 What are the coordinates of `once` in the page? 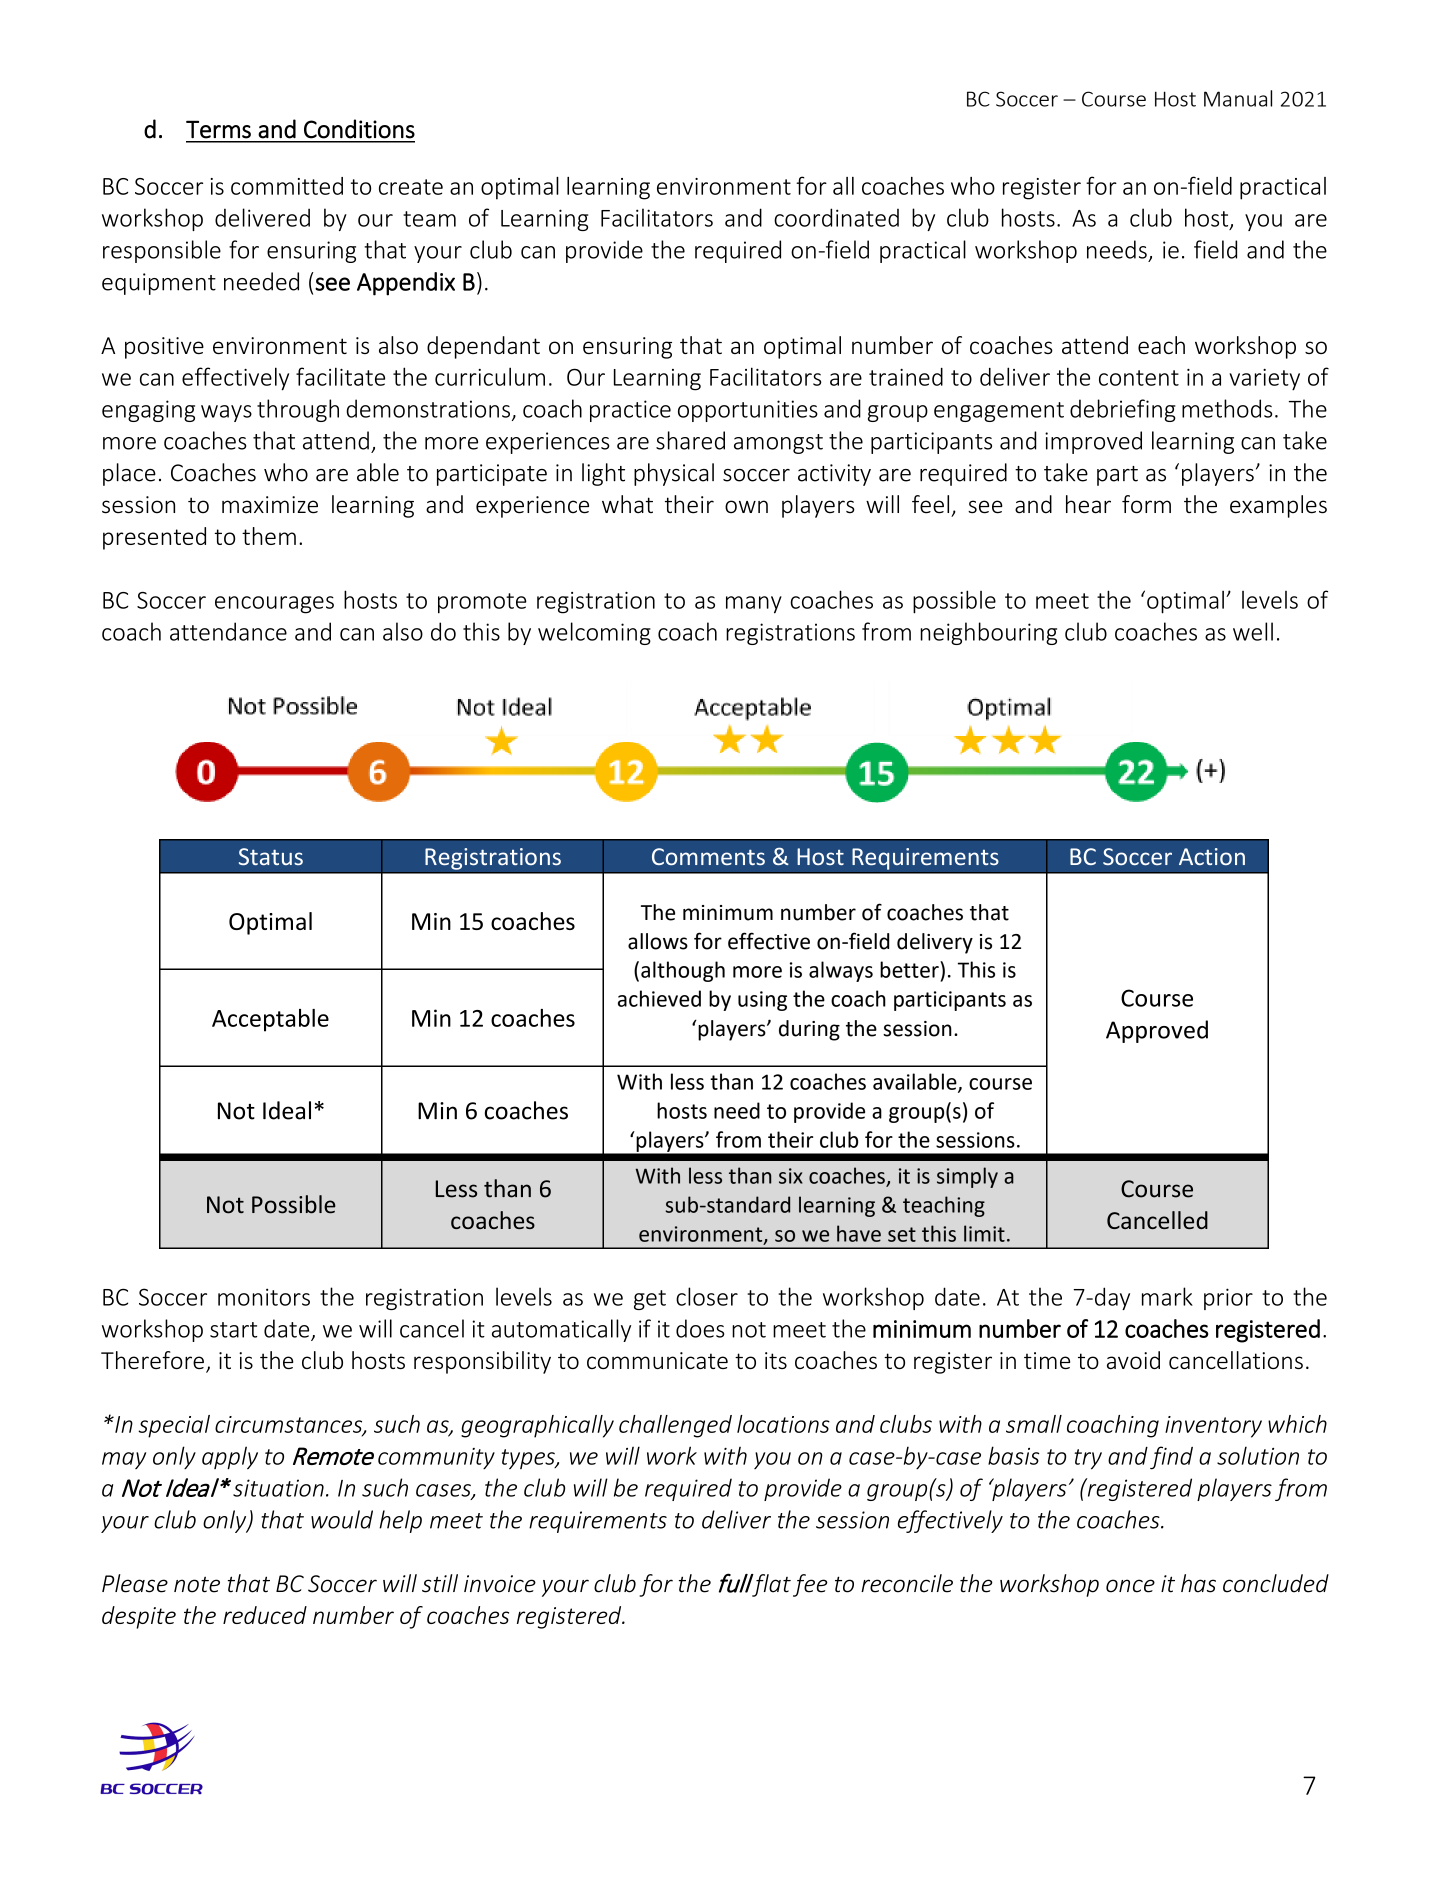 It's located at (1130, 1586).
